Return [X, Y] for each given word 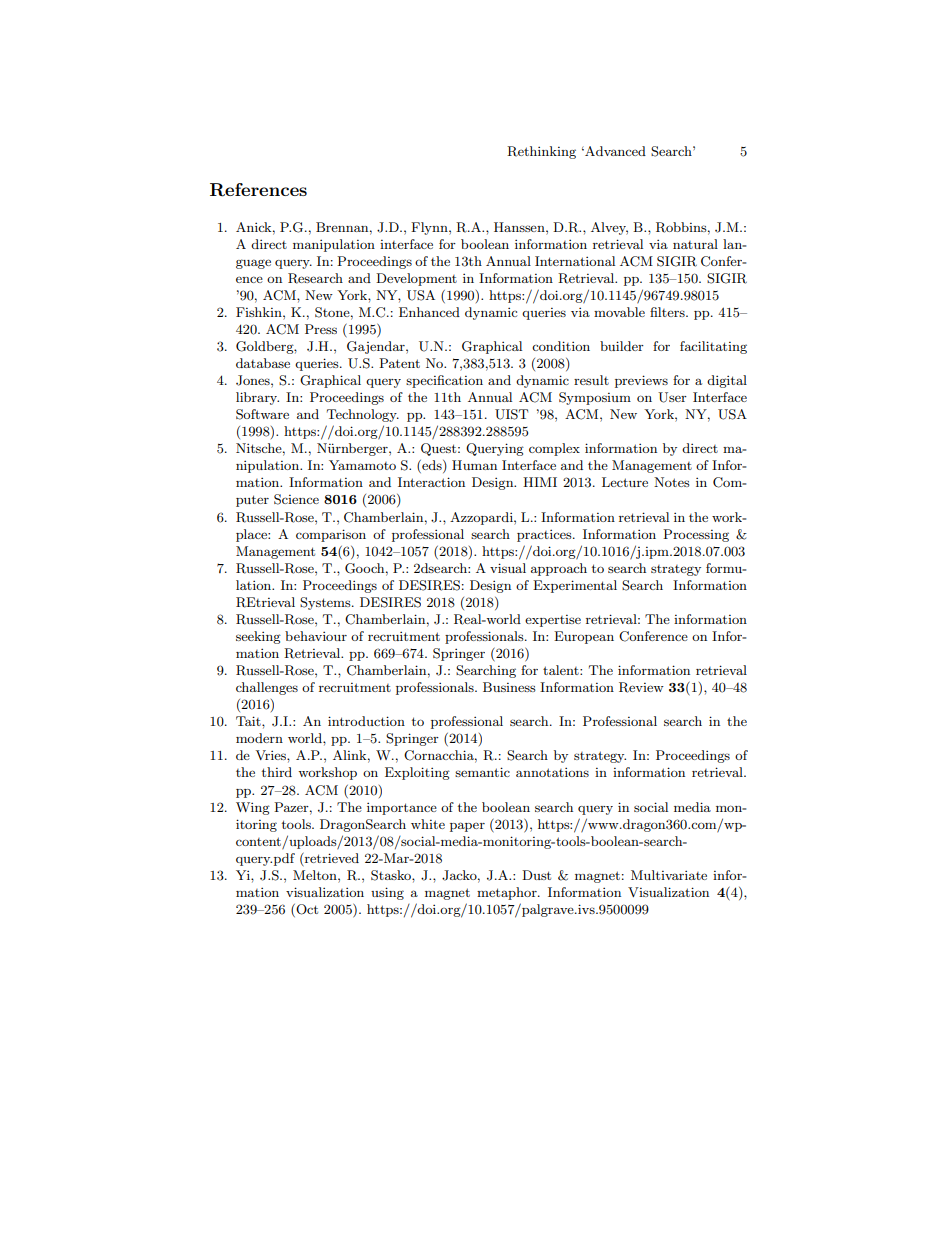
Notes [672, 482]
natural [695, 244]
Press [321, 329]
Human [474, 465]
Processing [696, 535]
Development [416, 279]
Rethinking [541, 152]
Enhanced [429, 312]
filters [668, 312]
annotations [552, 772]
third [277, 772]
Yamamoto [362, 465]
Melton [316, 875]
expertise [553, 621]
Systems [326, 603]
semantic [482, 772]
